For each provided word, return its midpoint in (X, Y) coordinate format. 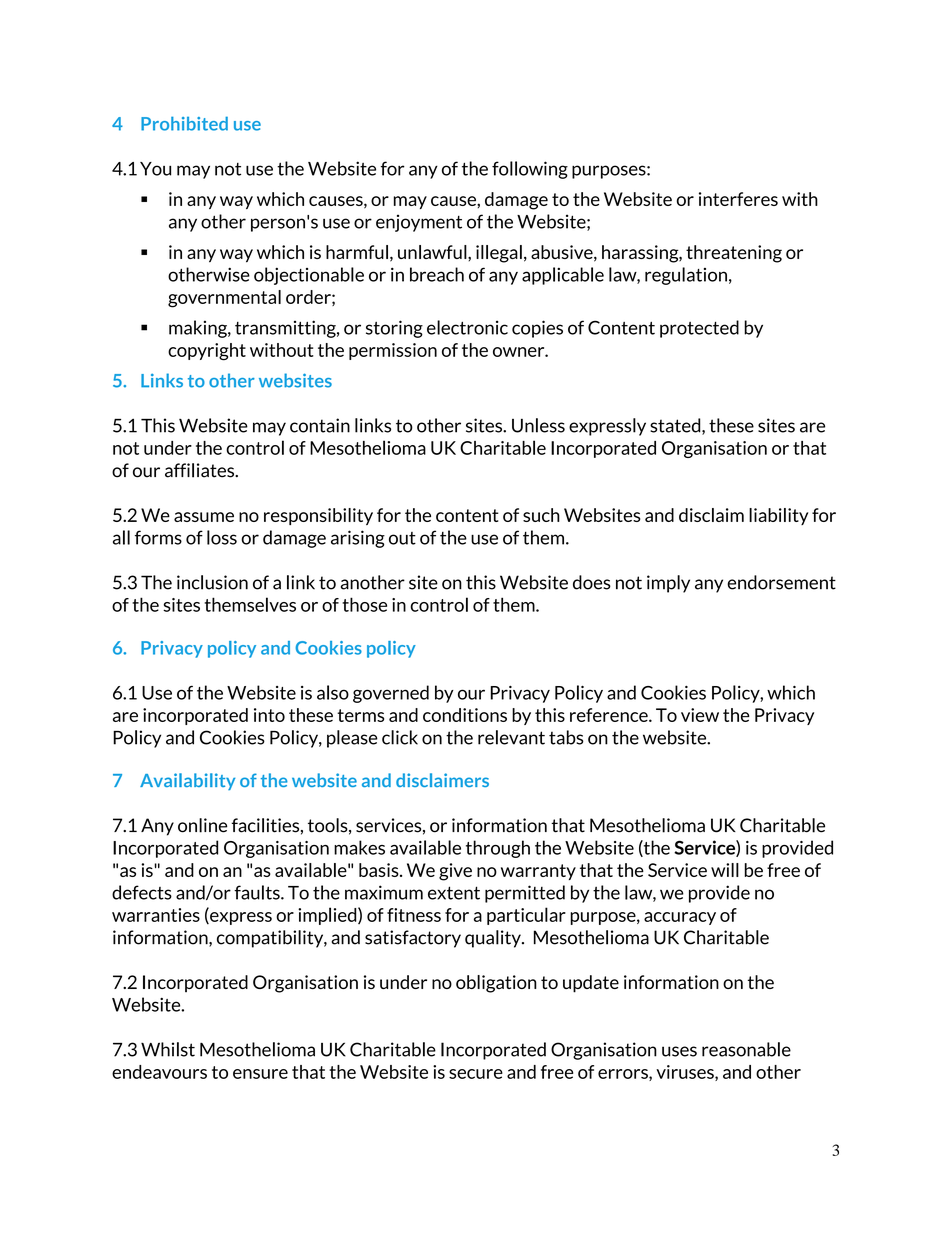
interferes (738, 199)
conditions (465, 715)
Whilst (168, 1049)
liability (778, 516)
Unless (538, 425)
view (700, 715)
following (530, 170)
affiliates (201, 470)
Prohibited (184, 123)
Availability (187, 781)
